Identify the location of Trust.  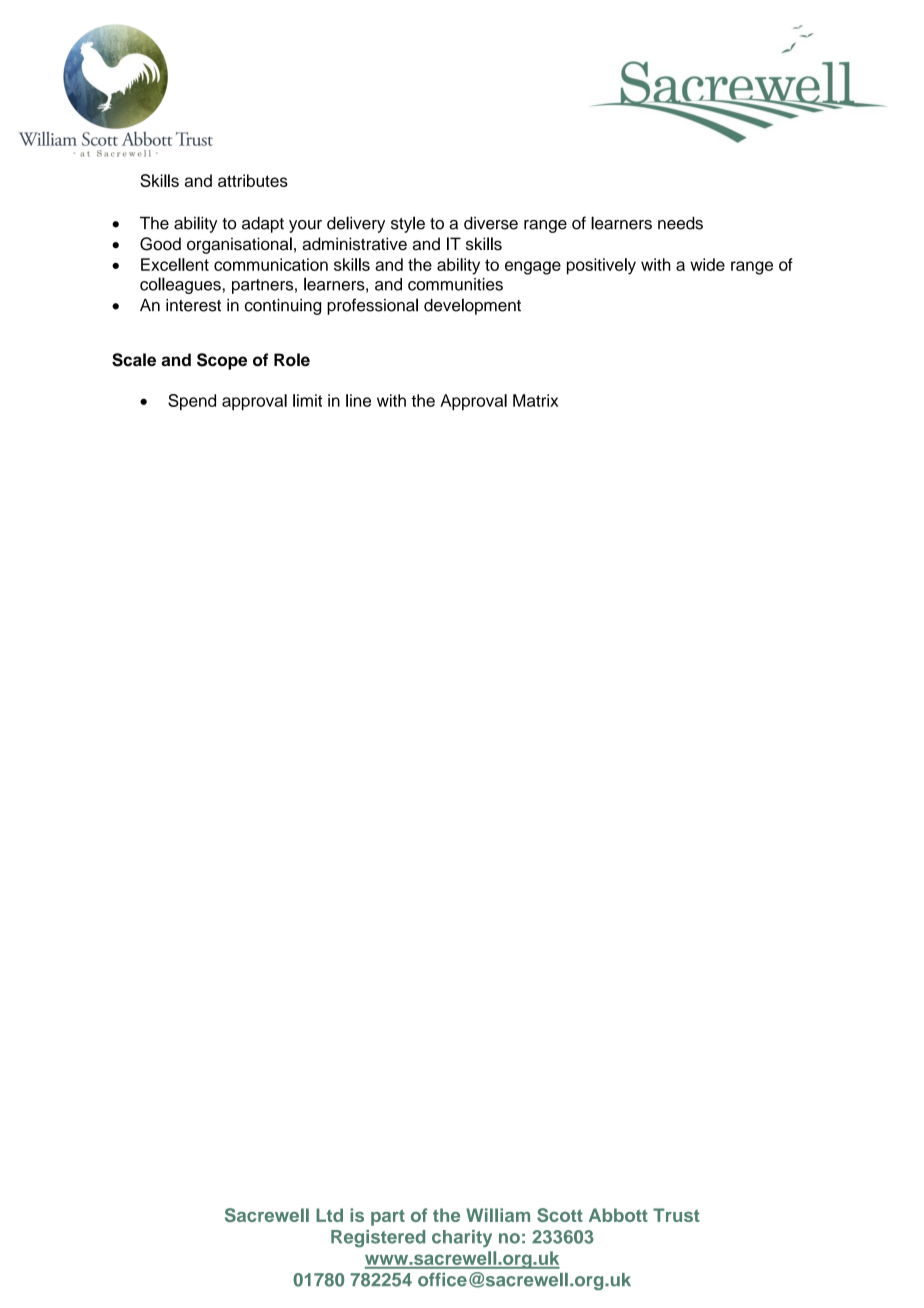
(676, 1215).
